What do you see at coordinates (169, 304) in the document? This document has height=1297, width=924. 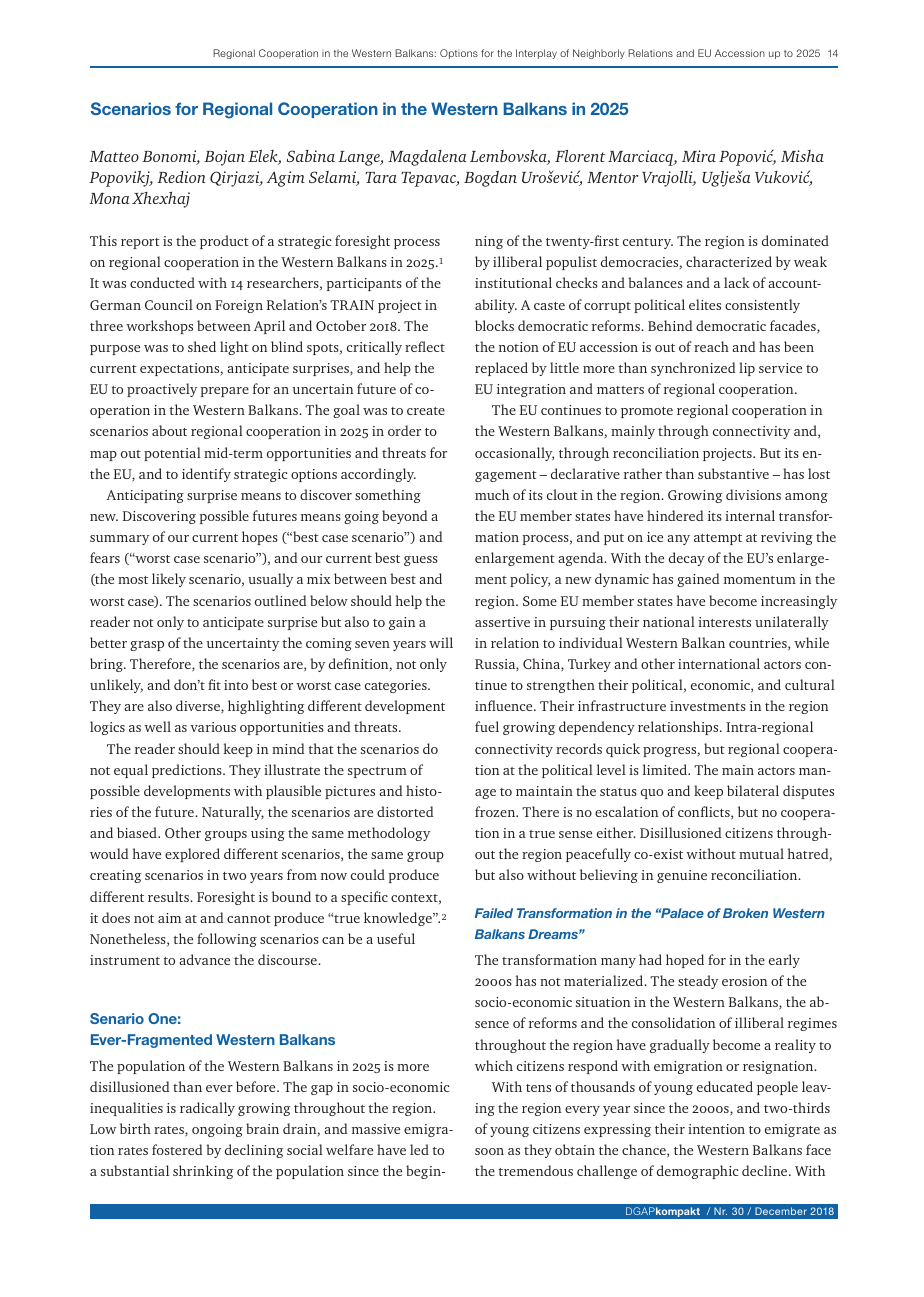 I see `Council` at bounding box center [169, 304].
